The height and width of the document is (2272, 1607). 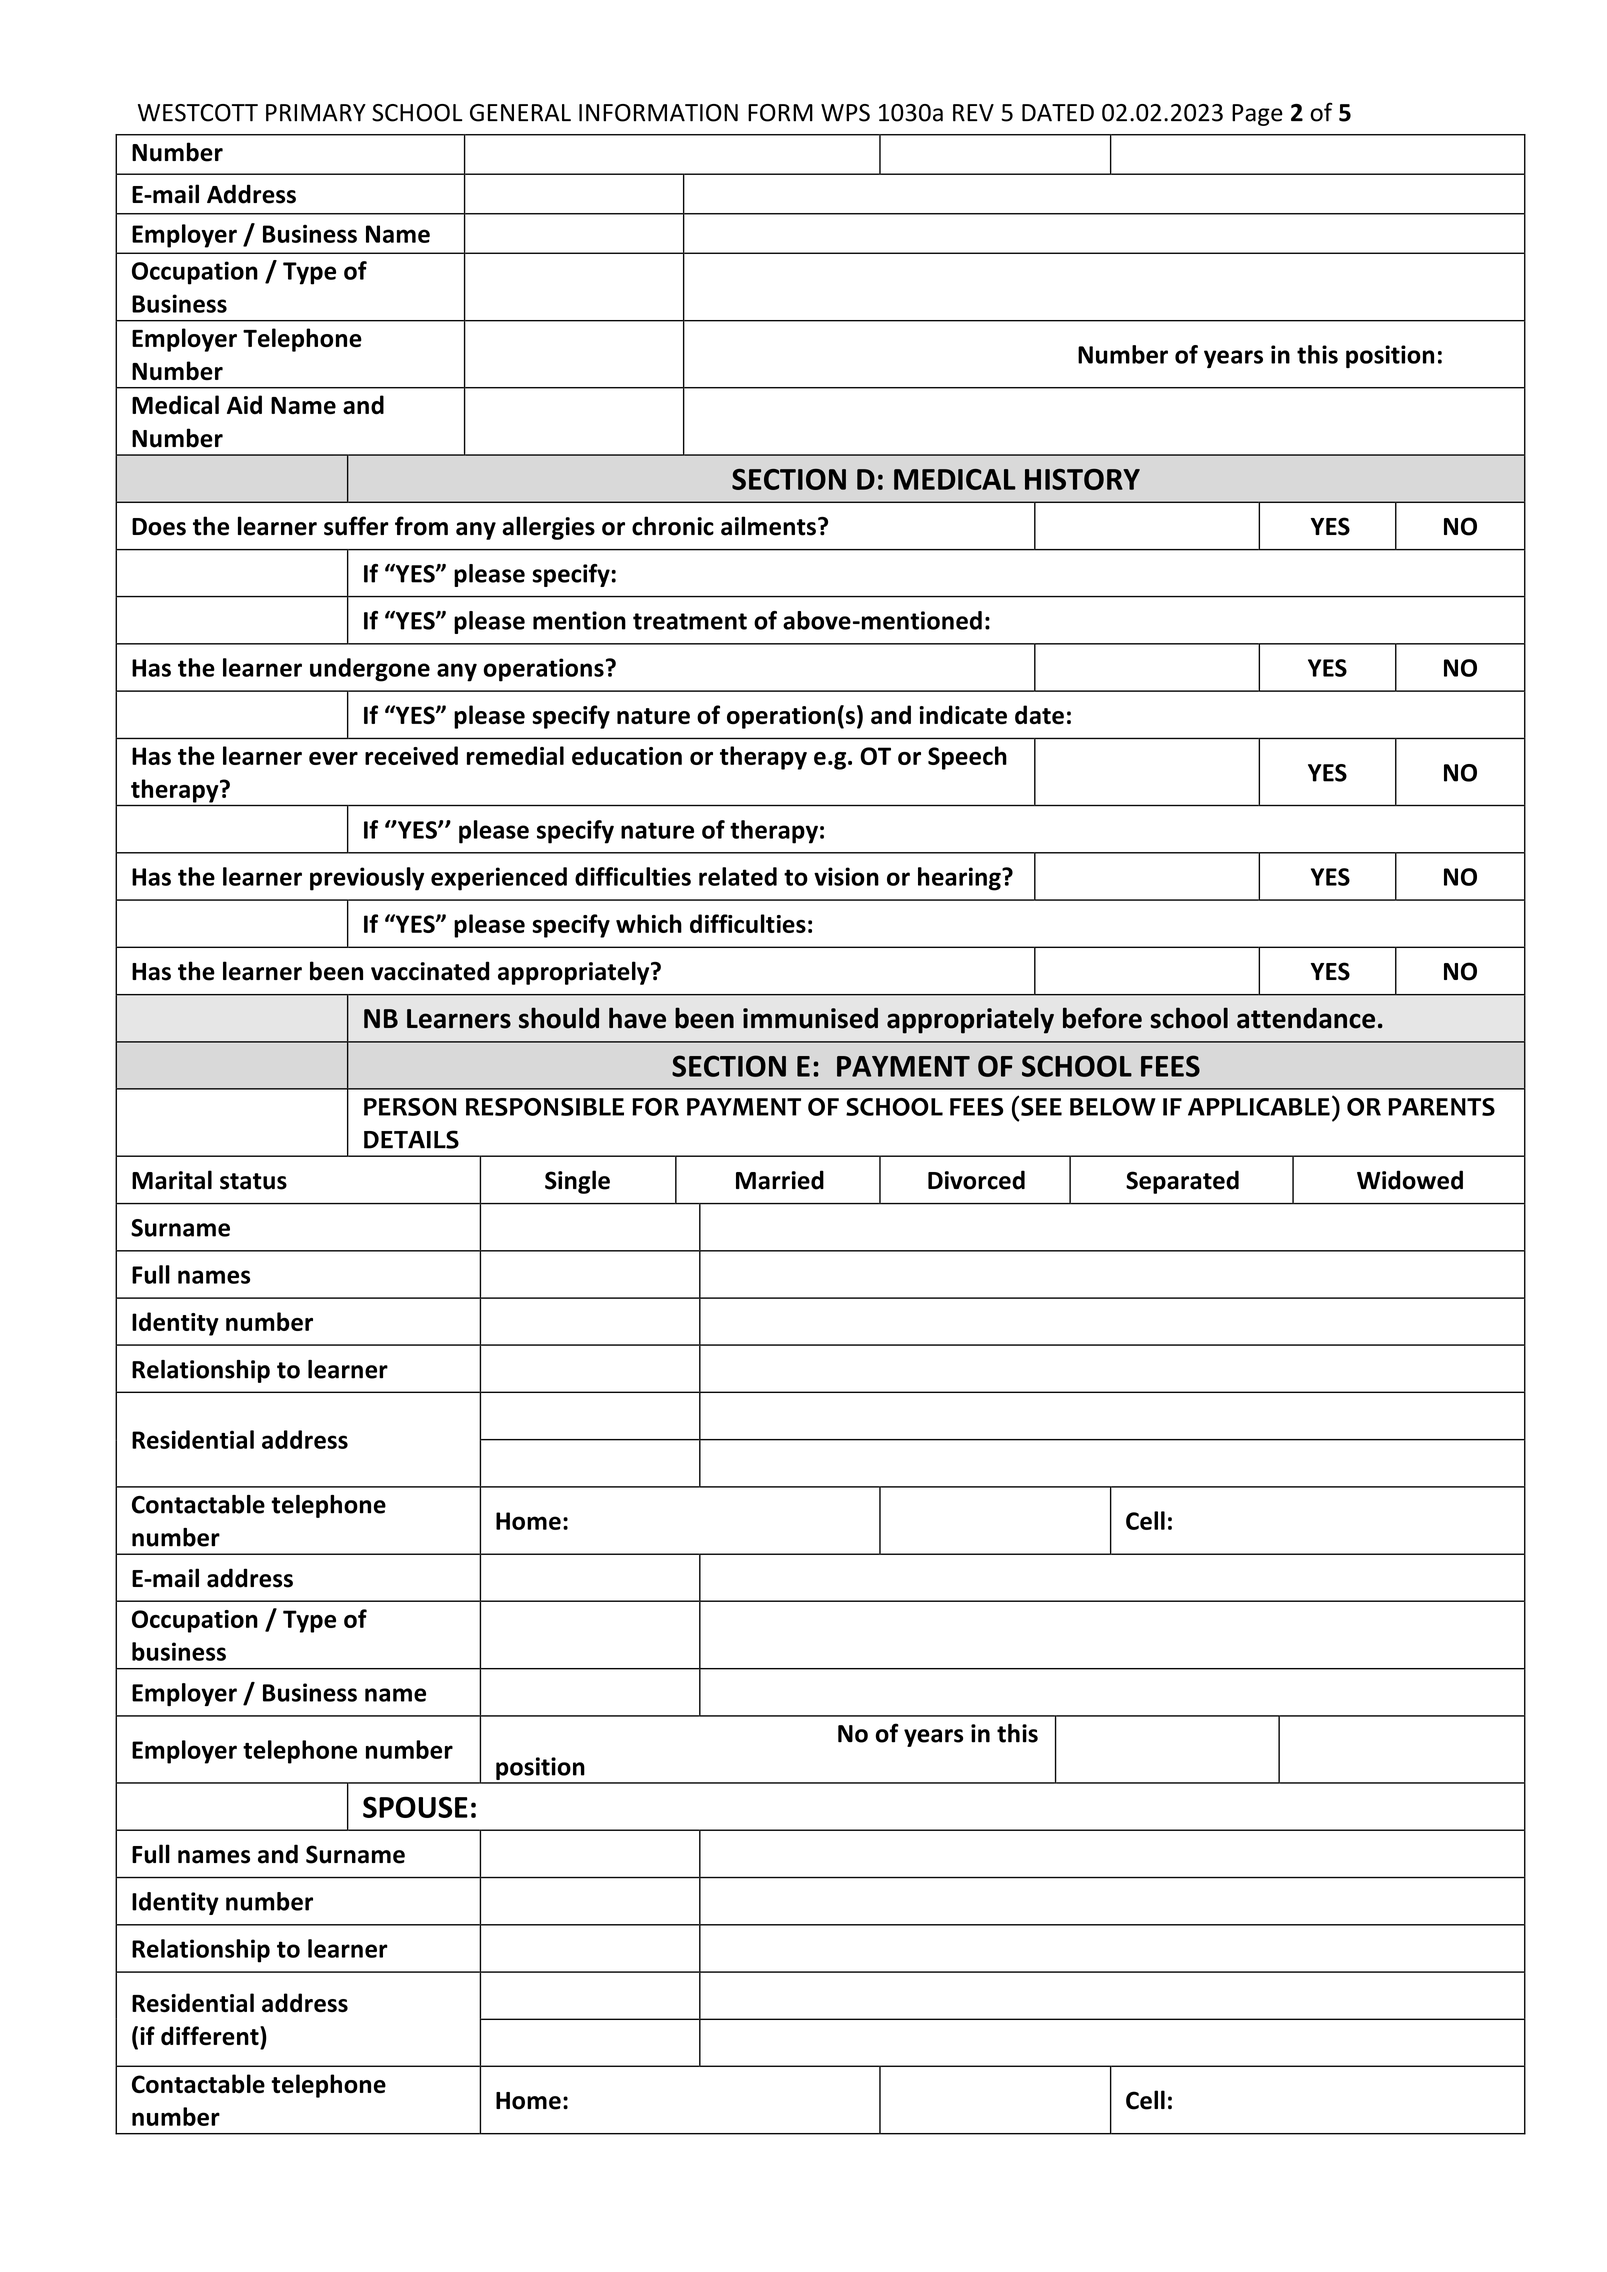 What do you see at coordinates (415, 1807) in the document?
I see `SPOUSE` at bounding box center [415, 1807].
